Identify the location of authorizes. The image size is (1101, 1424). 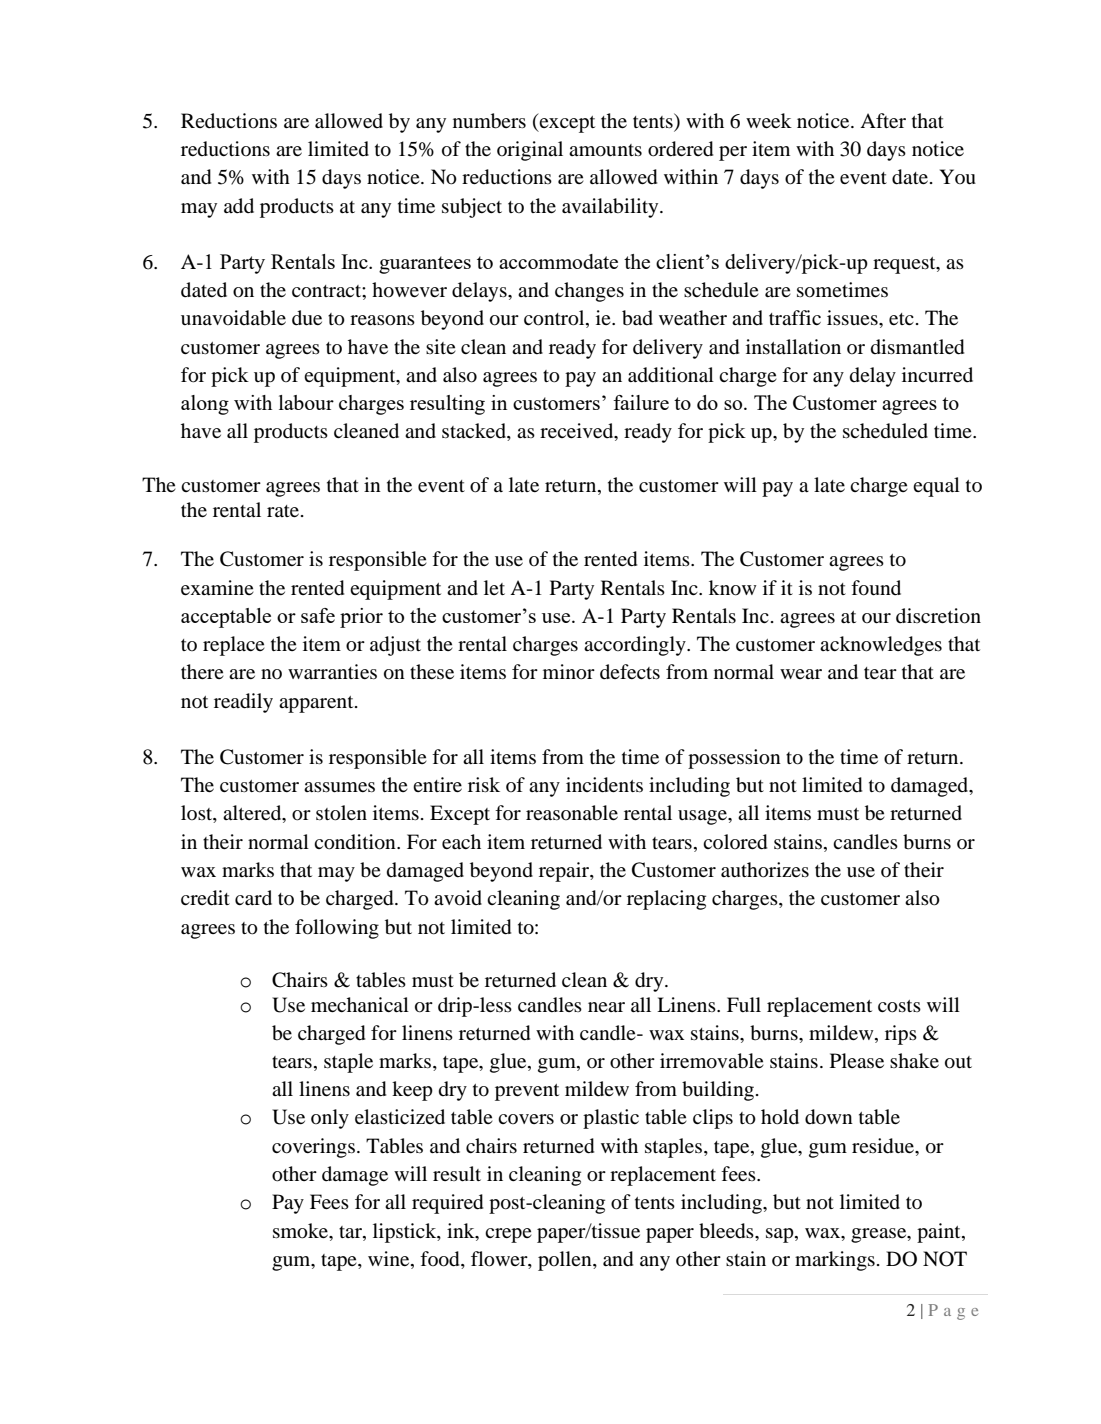
(765, 870).
